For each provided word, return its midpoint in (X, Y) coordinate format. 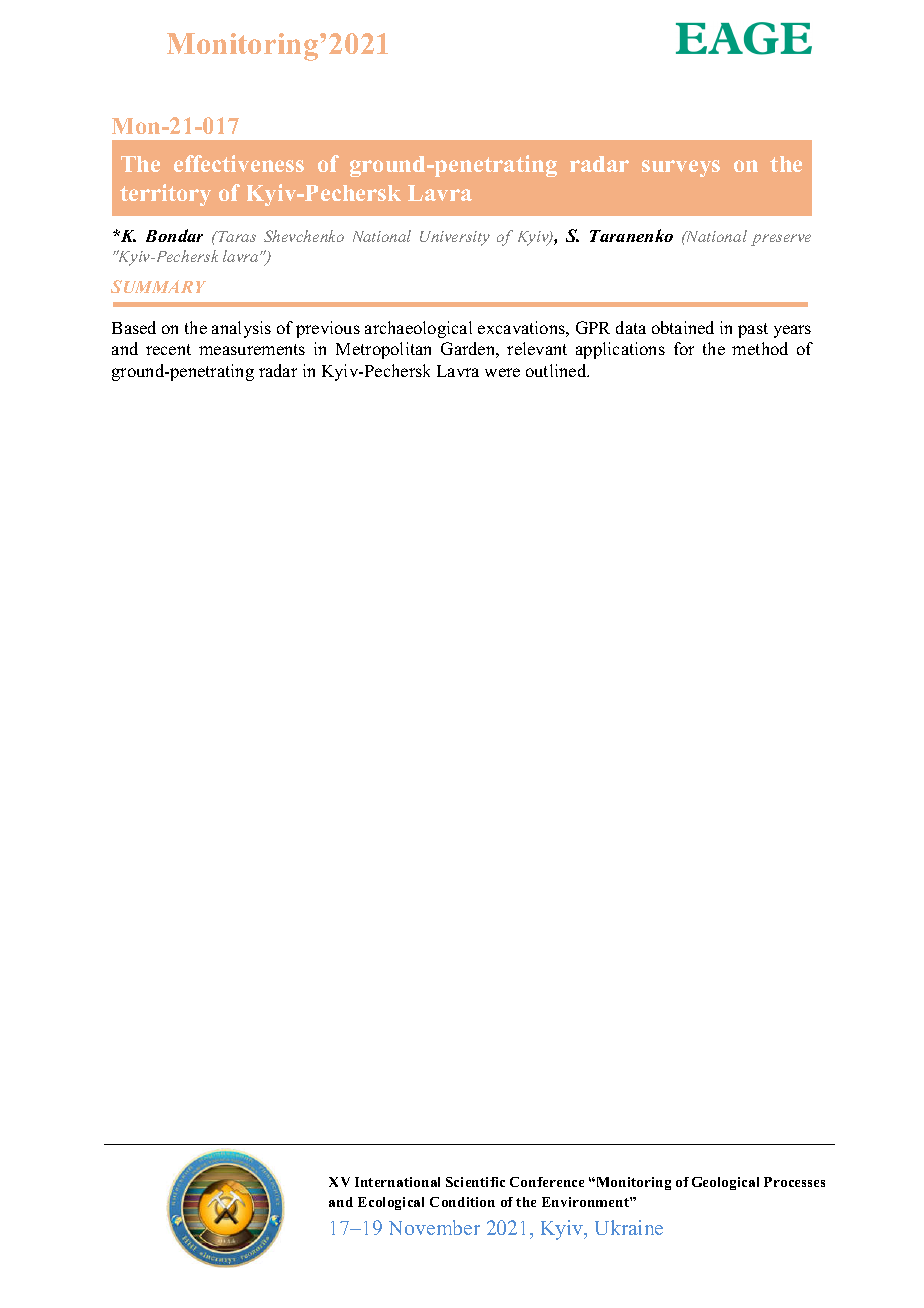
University (455, 238)
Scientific (475, 1182)
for (684, 348)
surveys (681, 168)
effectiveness (239, 163)
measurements (252, 349)
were (502, 372)
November (434, 1227)
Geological (725, 1183)
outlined (557, 370)
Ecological (391, 1203)
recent (168, 349)
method (760, 348)
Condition (462, 1202)
